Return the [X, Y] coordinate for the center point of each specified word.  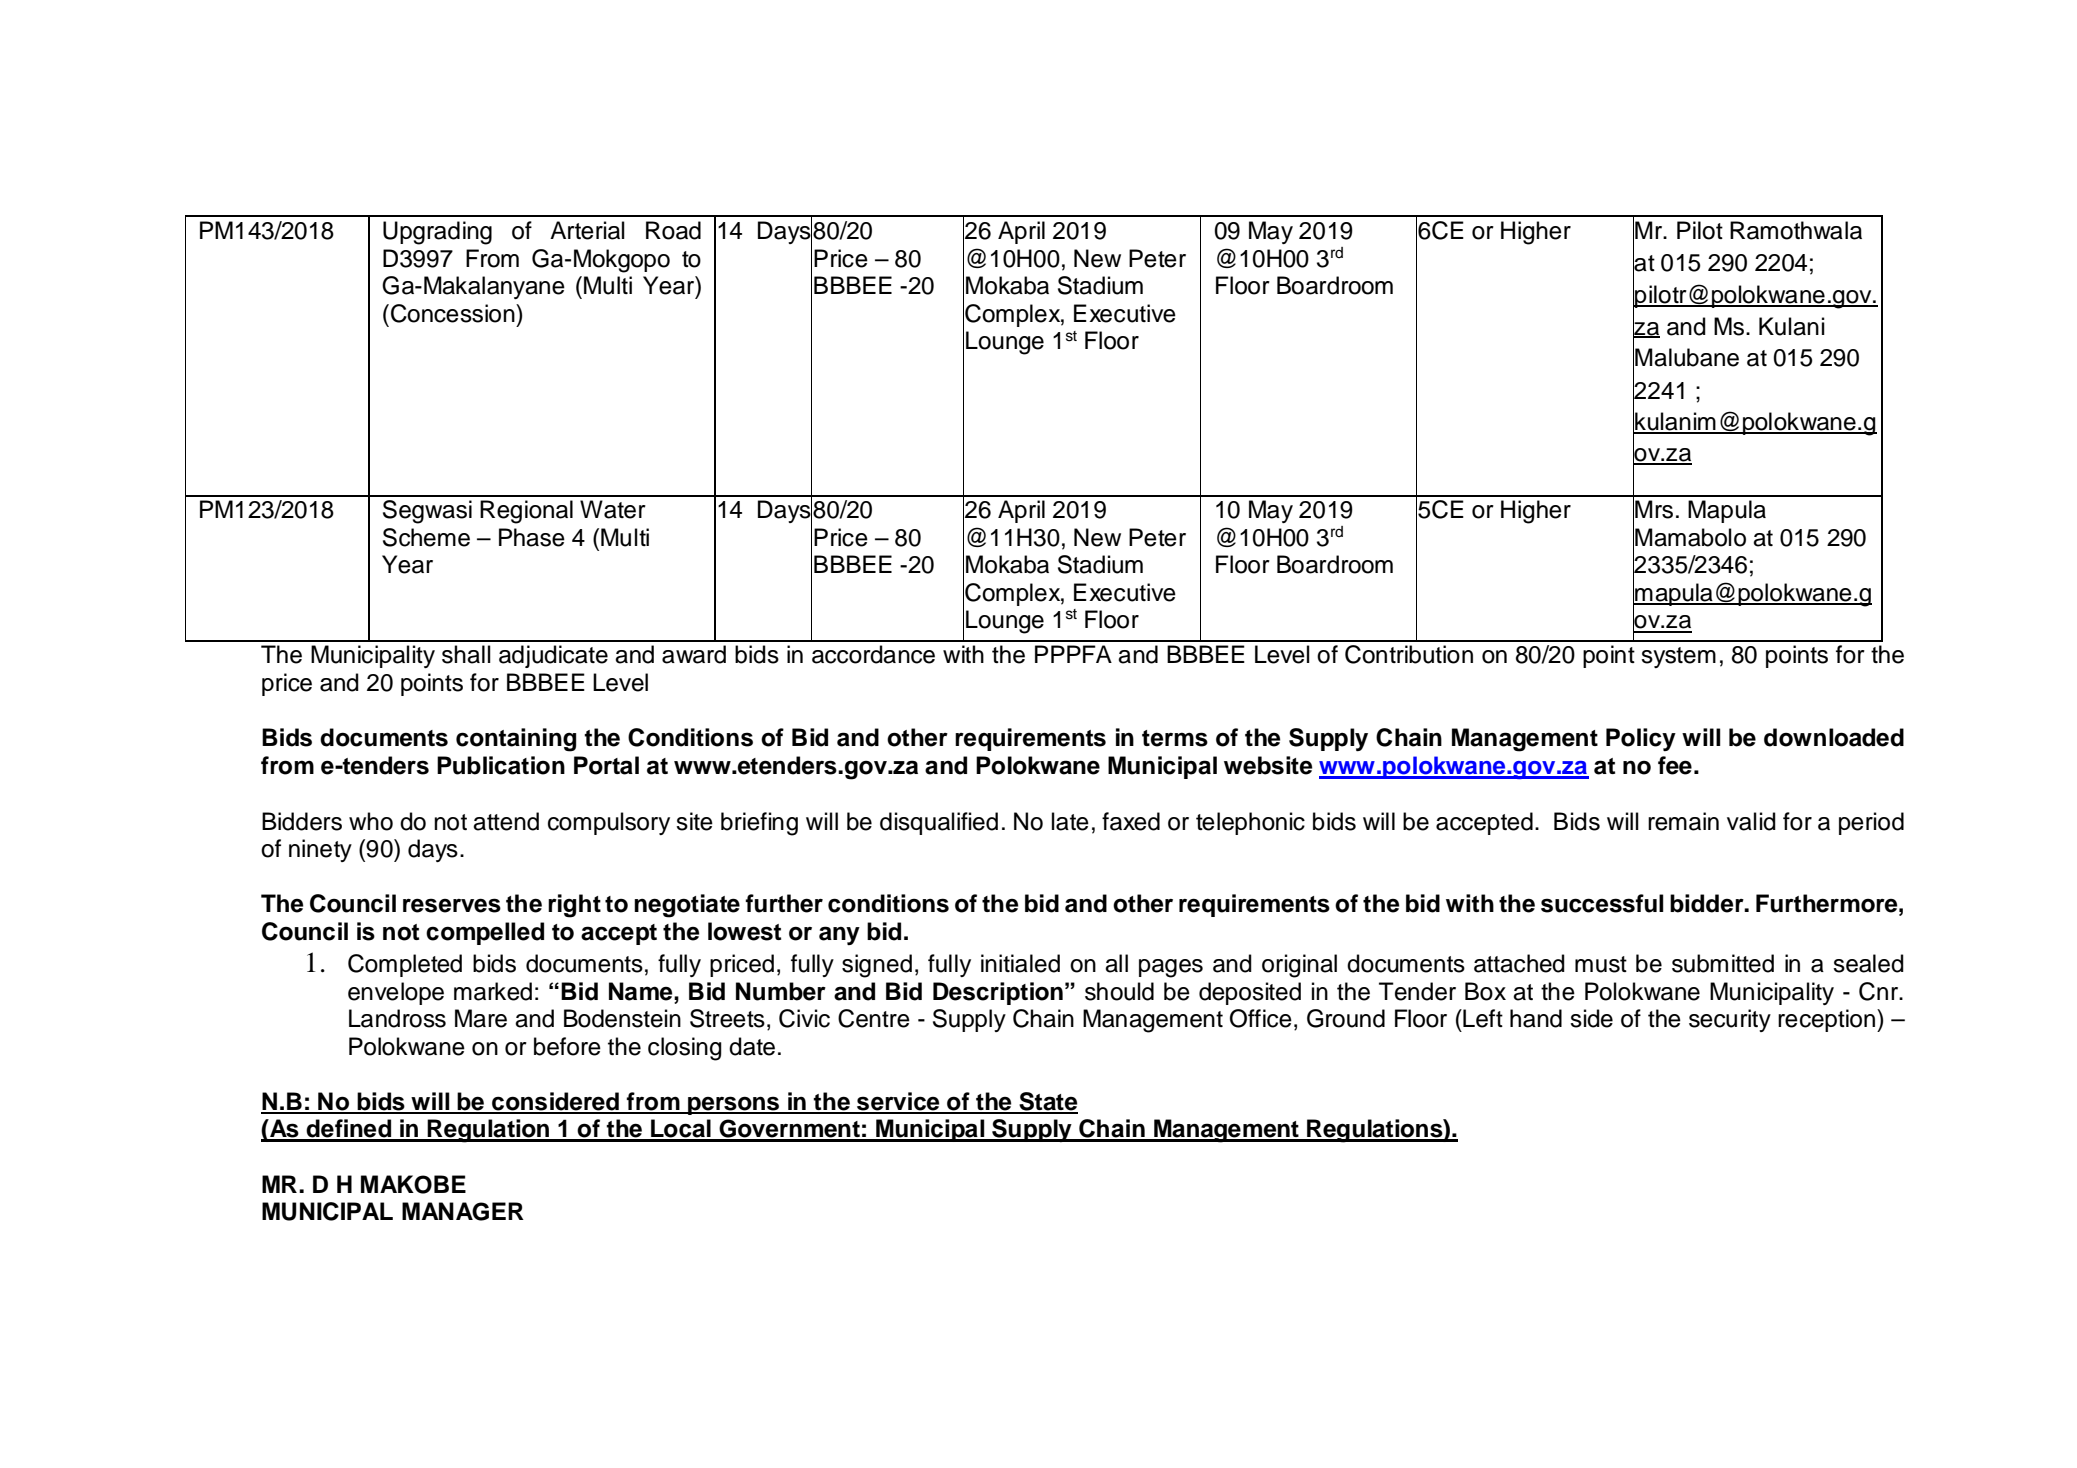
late [1070, 821]
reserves [452, 905]
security [1730, 1020]
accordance [873, 654]
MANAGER [463, 1211]
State [1047, 1102]
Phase [532, 537]
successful [1602, 903]
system [1678, 657]
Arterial [587, 230]
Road [673, 230]
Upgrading [437, 233]
